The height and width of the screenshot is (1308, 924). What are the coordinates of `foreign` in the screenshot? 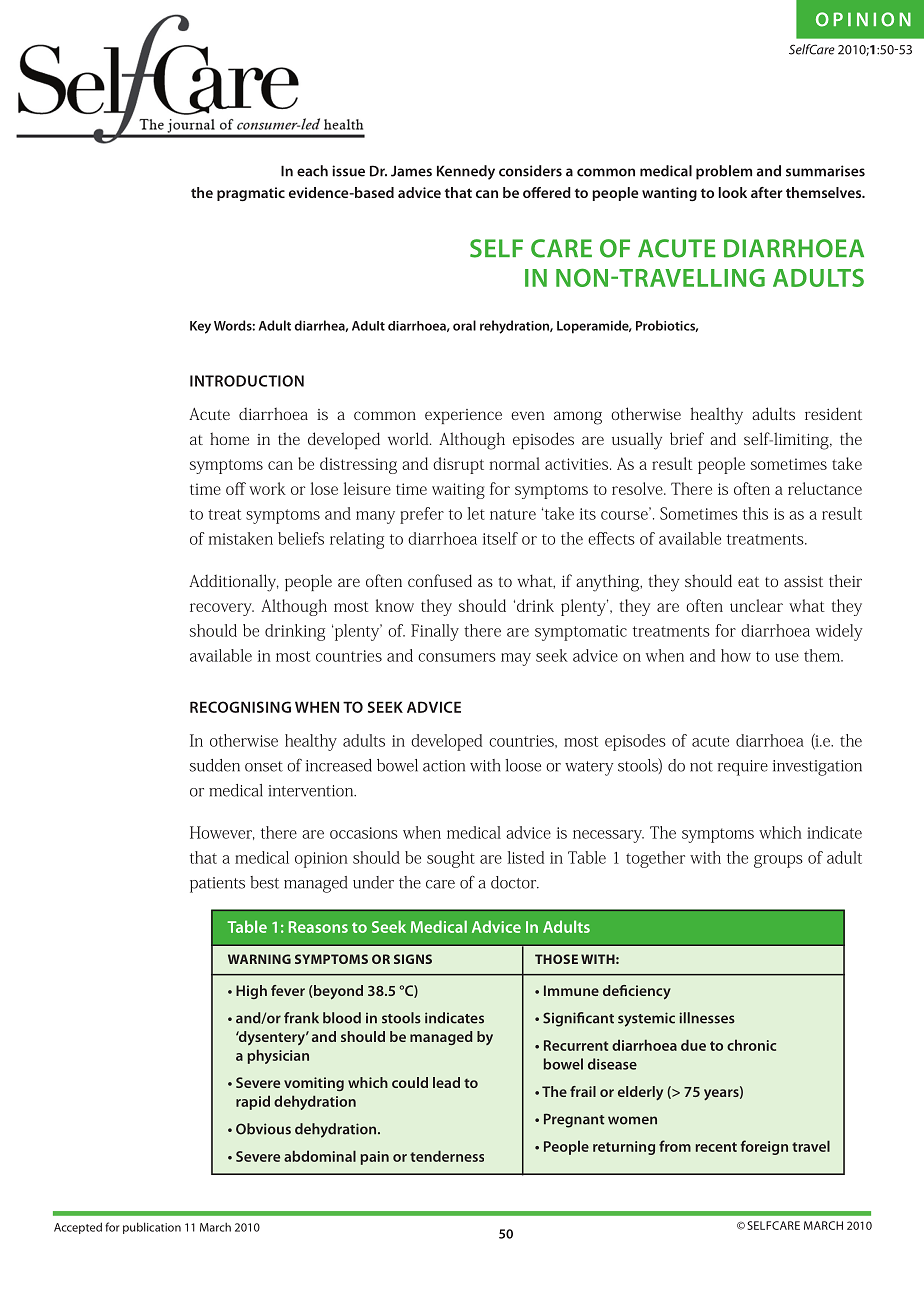 It's located at (764, 1147).
